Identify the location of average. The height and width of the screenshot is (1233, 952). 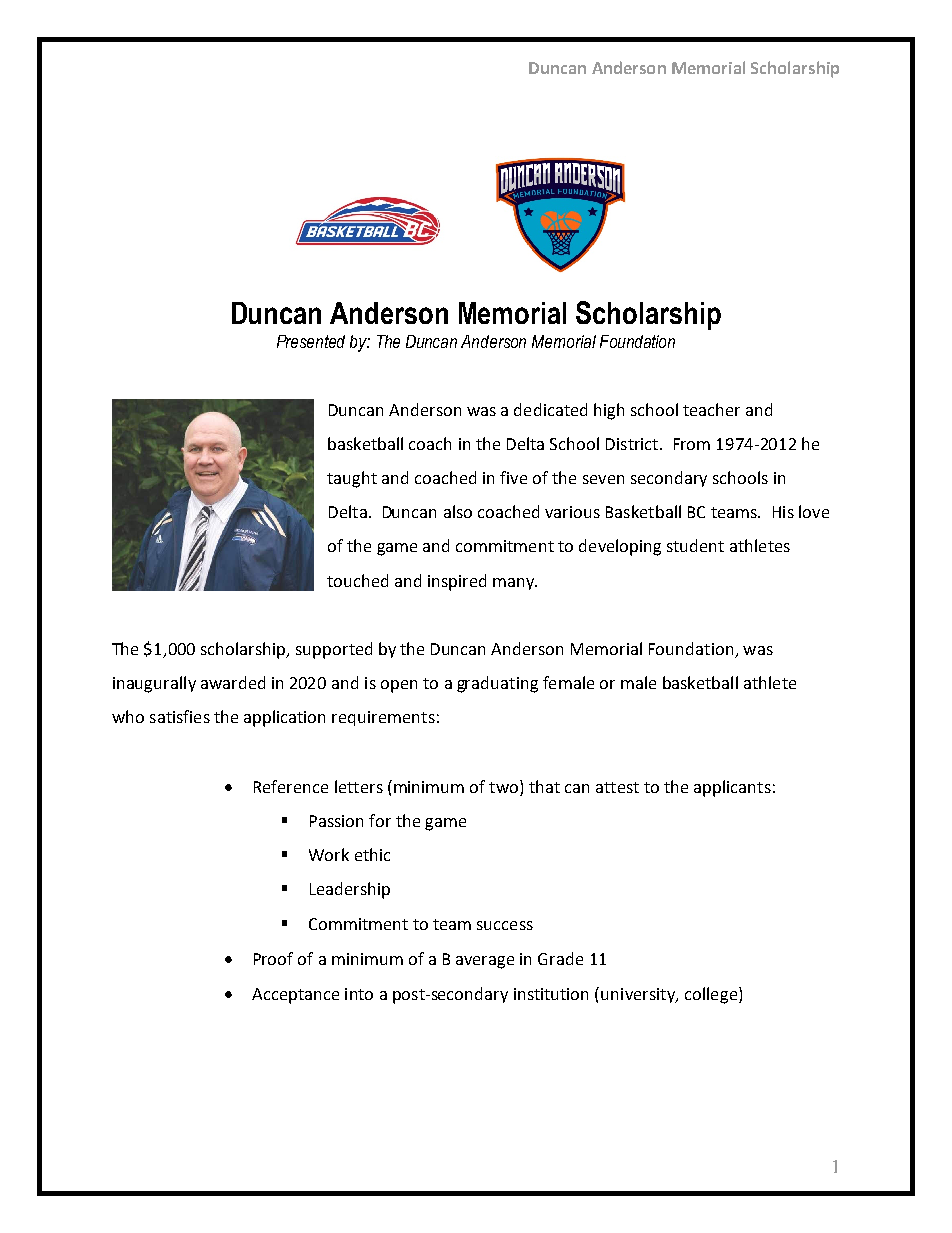
(485, 962).
